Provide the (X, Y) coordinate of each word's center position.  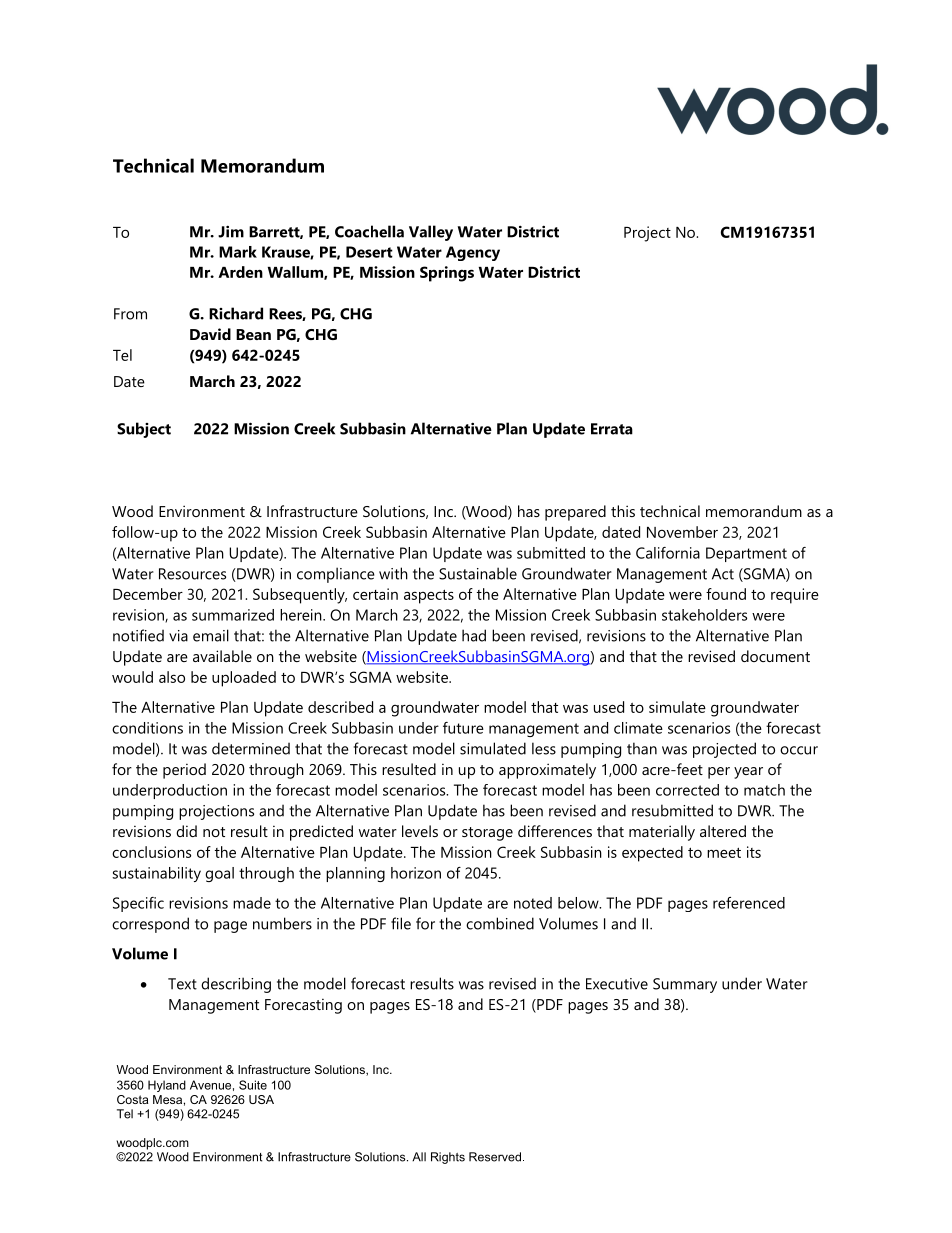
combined (500, 923)
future (463, 728)
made (252, 903)
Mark (238, 252)
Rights (448, 1158)
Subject (144, 430)
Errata (612, 429)
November (682, 532)
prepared (575, 513)
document (775, 656)
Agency (473, 253)
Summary (685, 985)
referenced (749, 903)
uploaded (244, 679)
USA (261, 1099)
